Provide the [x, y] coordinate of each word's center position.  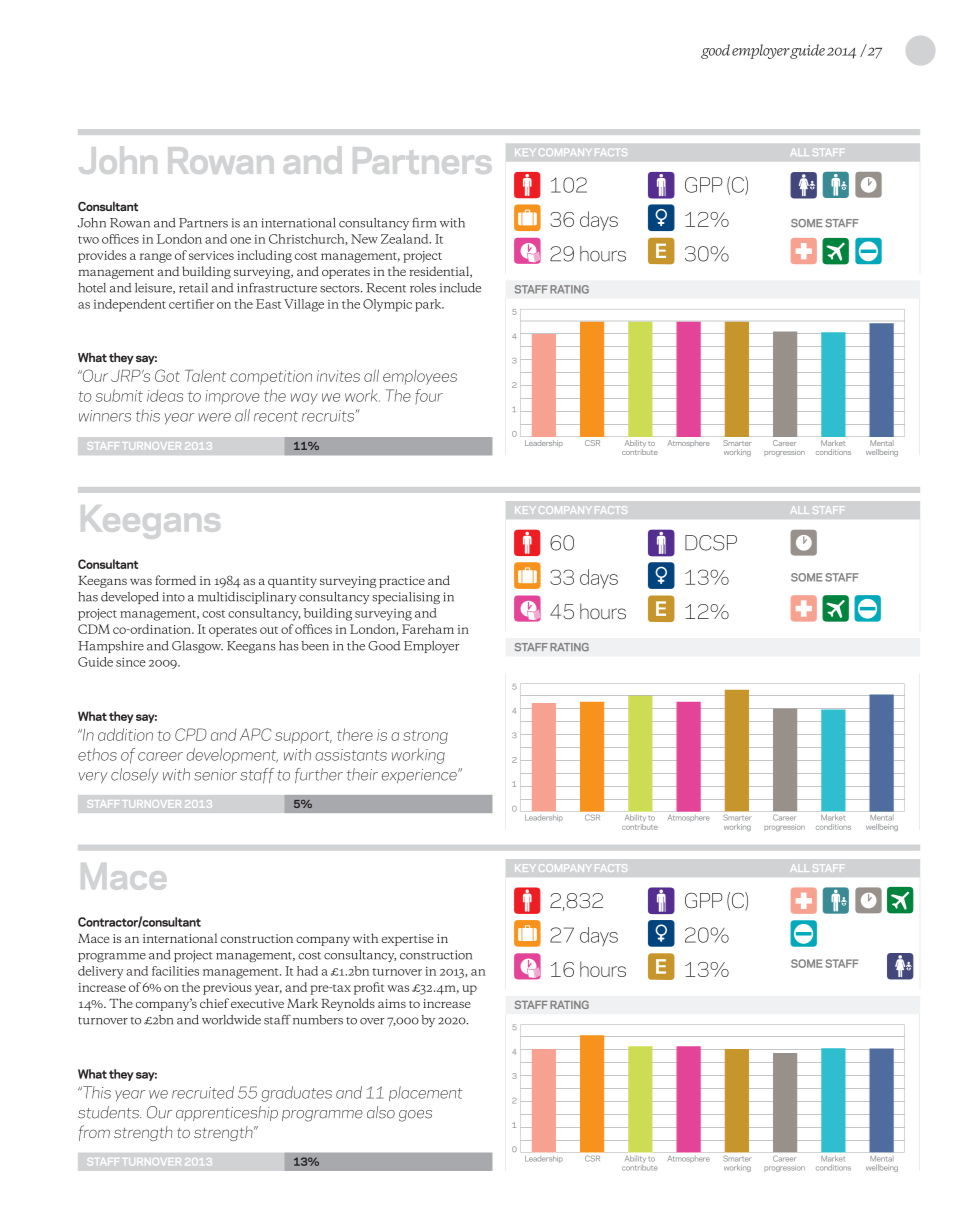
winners [105, 416]
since [131, 662]
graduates [297, 1094]
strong [425, 737]
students [109, 1112]
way [304, 399]
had [307, 971]
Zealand [406, 239]
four [429, 396]
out [269, 630]
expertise [407, 940]
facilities [175, 971]
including [264, 256]
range [156, 258]
